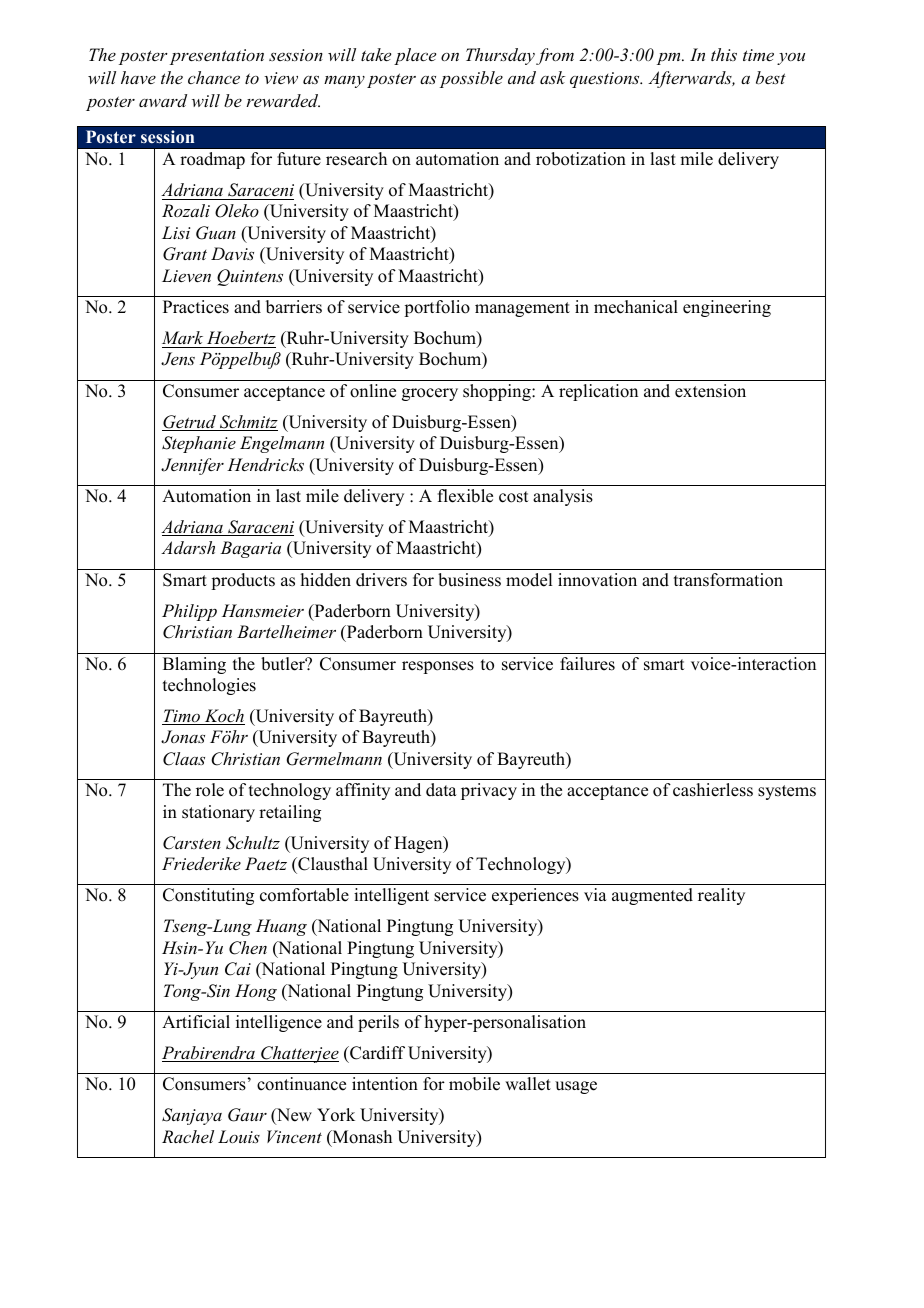 The height and width of the screenshot is (1308, 924). I want to click on business, so click(469, 580).
